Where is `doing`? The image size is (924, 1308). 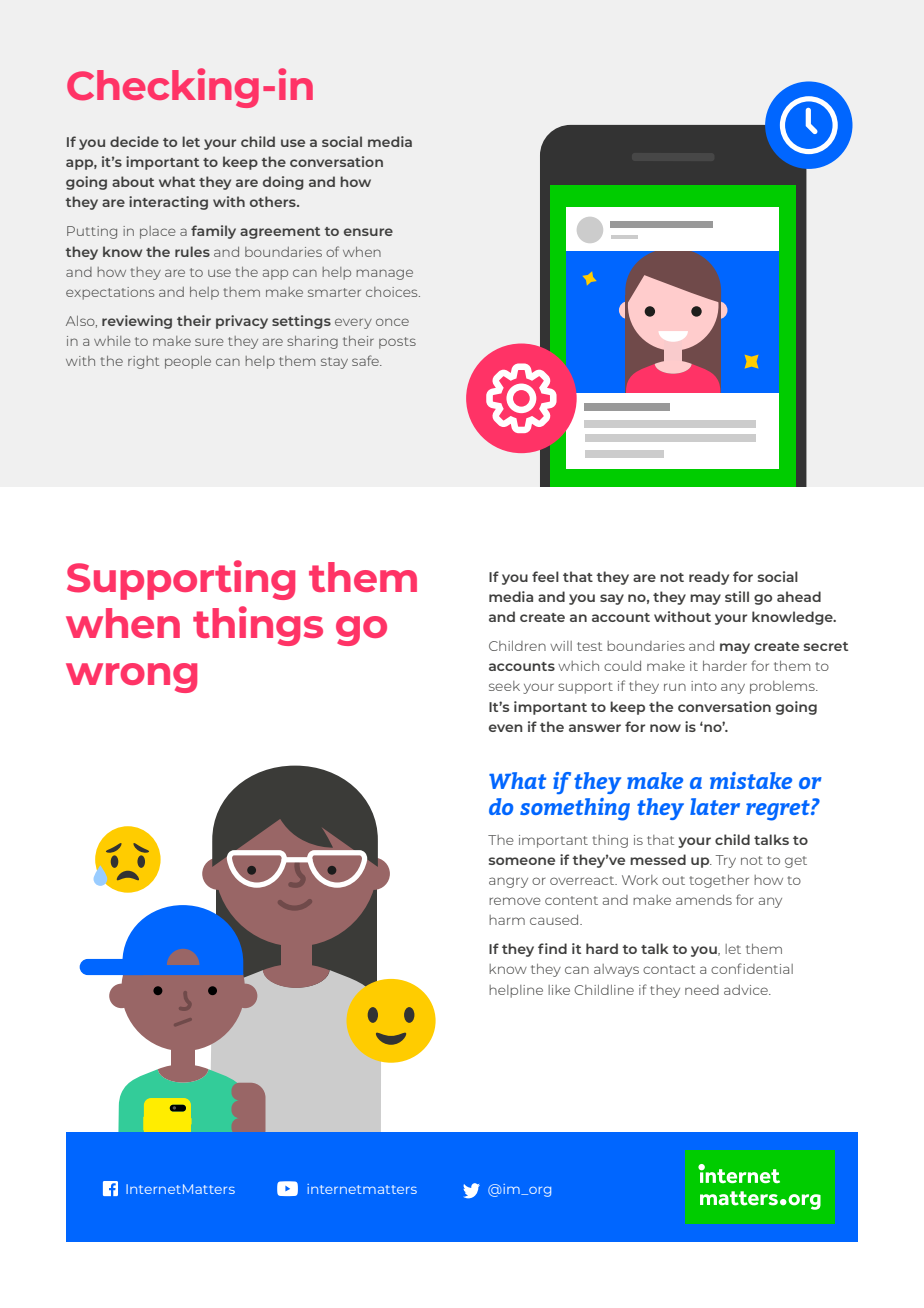 doing is located at coordinates (283, 183).
